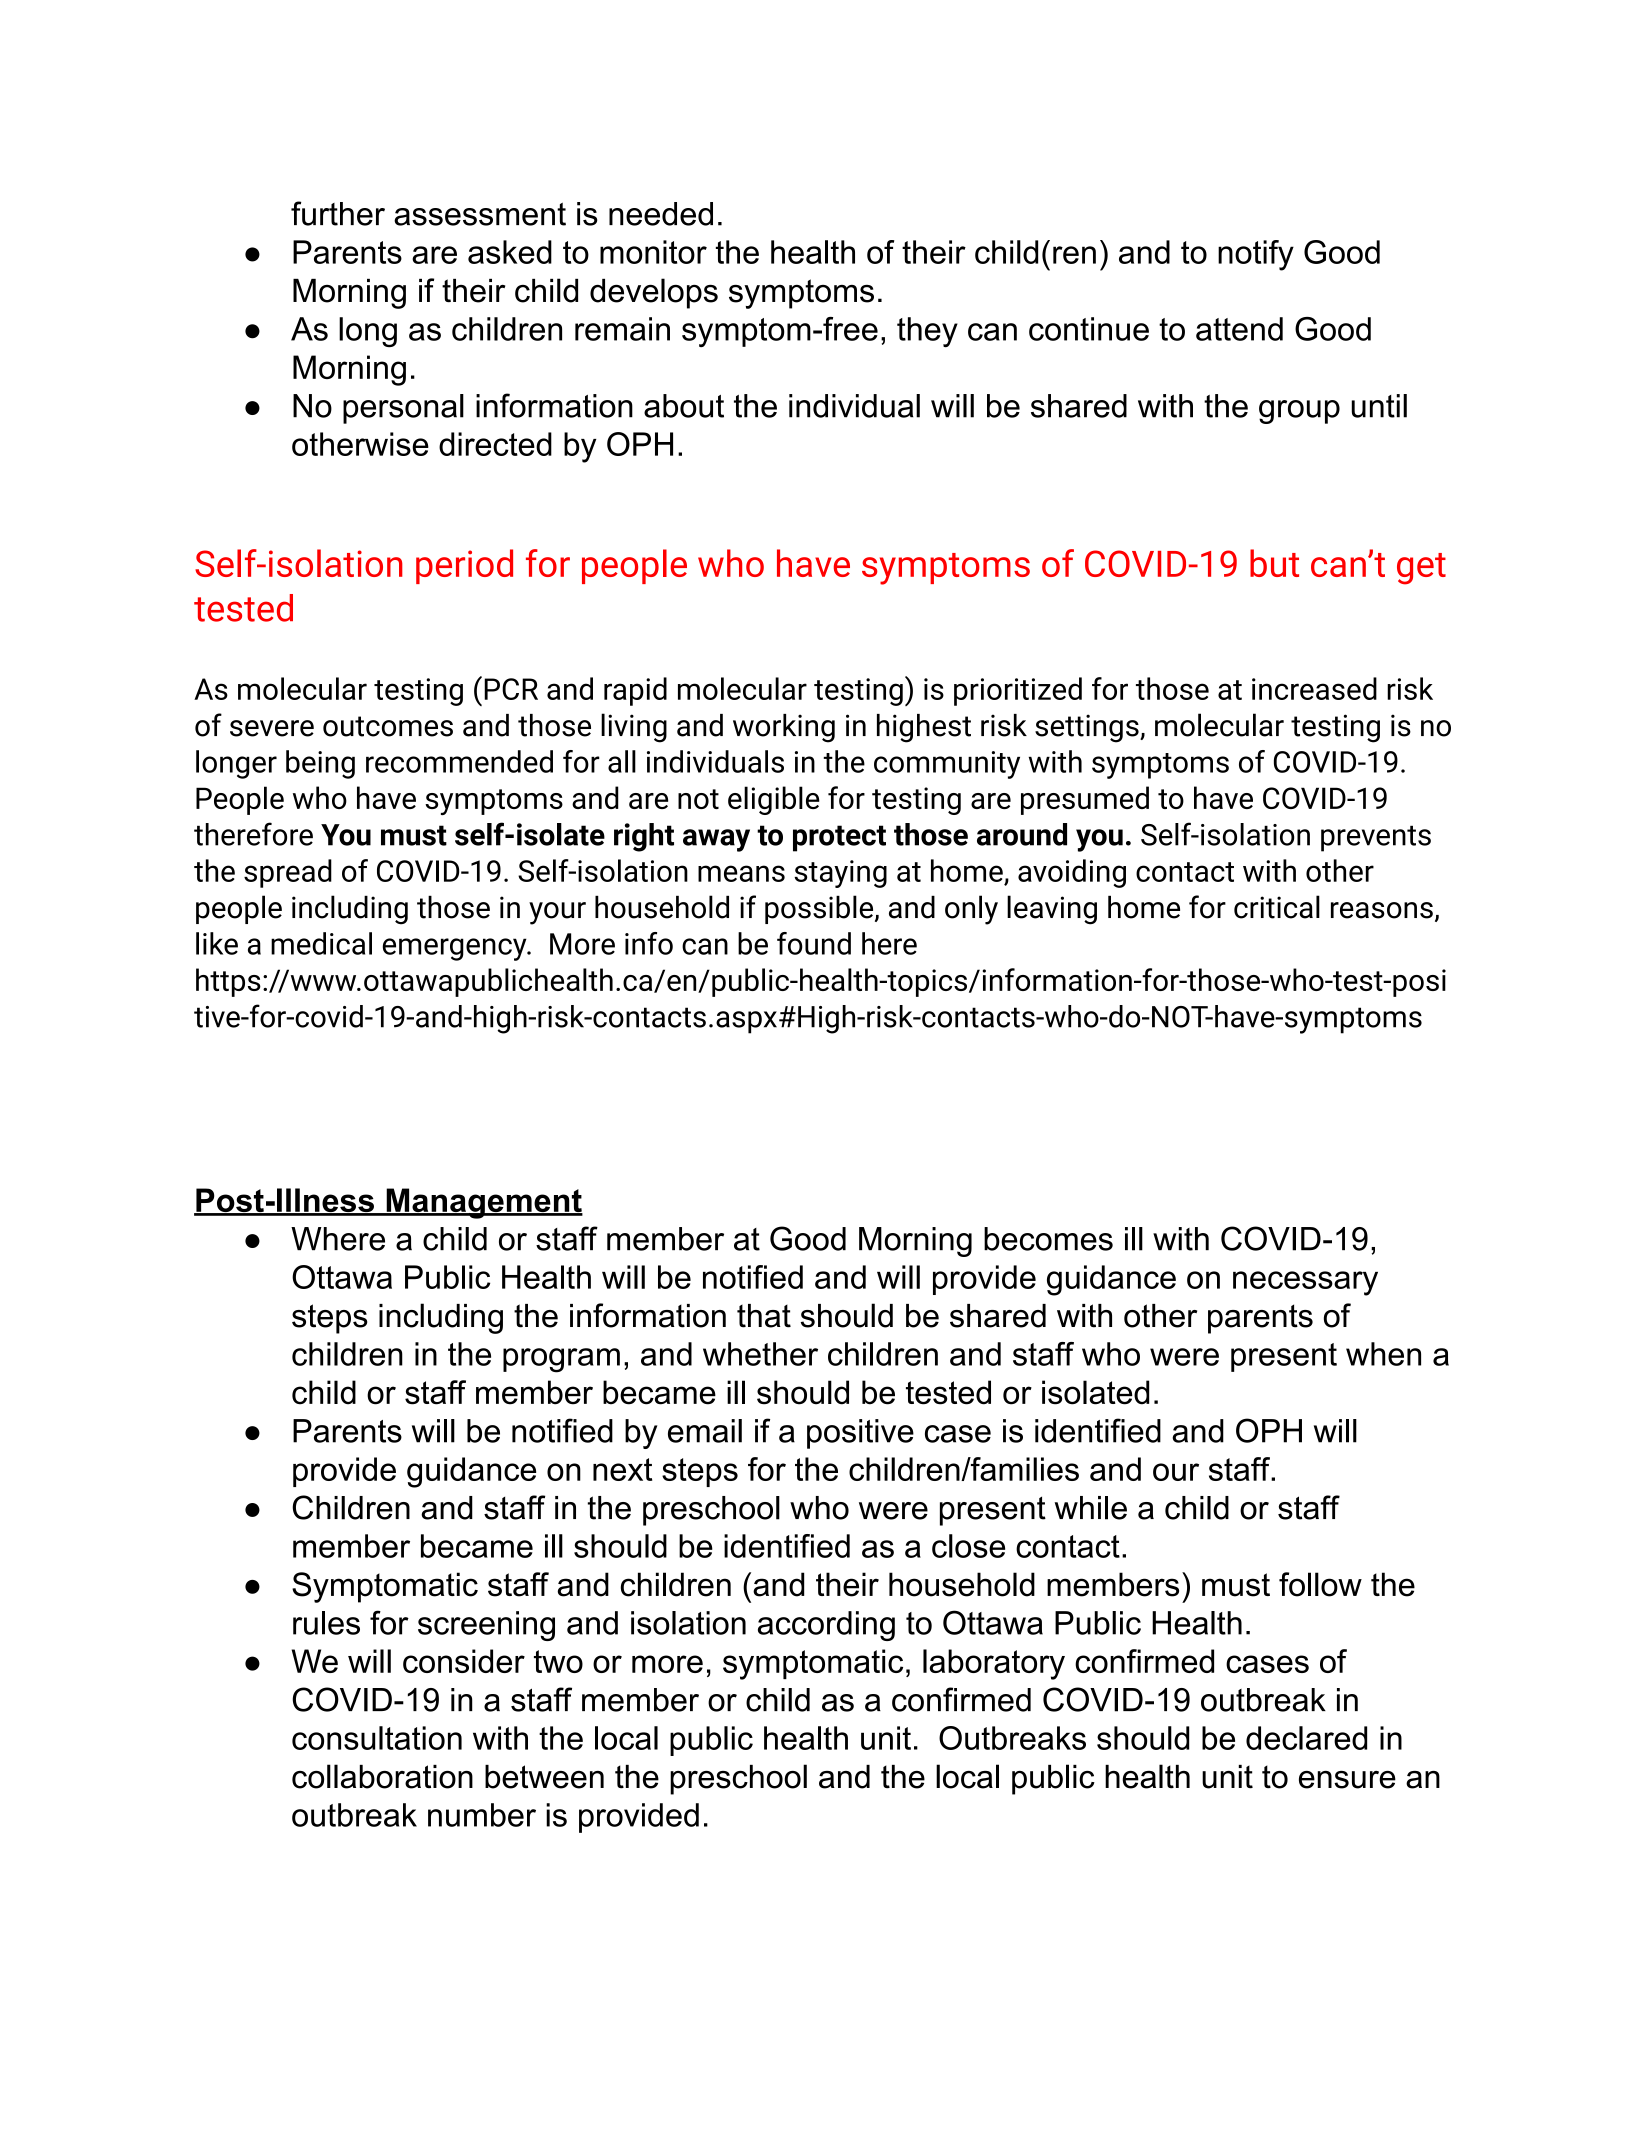 The height and width of the screenshot is (2135, 1650). I want to click on collaboration, so click(382, 1776).
